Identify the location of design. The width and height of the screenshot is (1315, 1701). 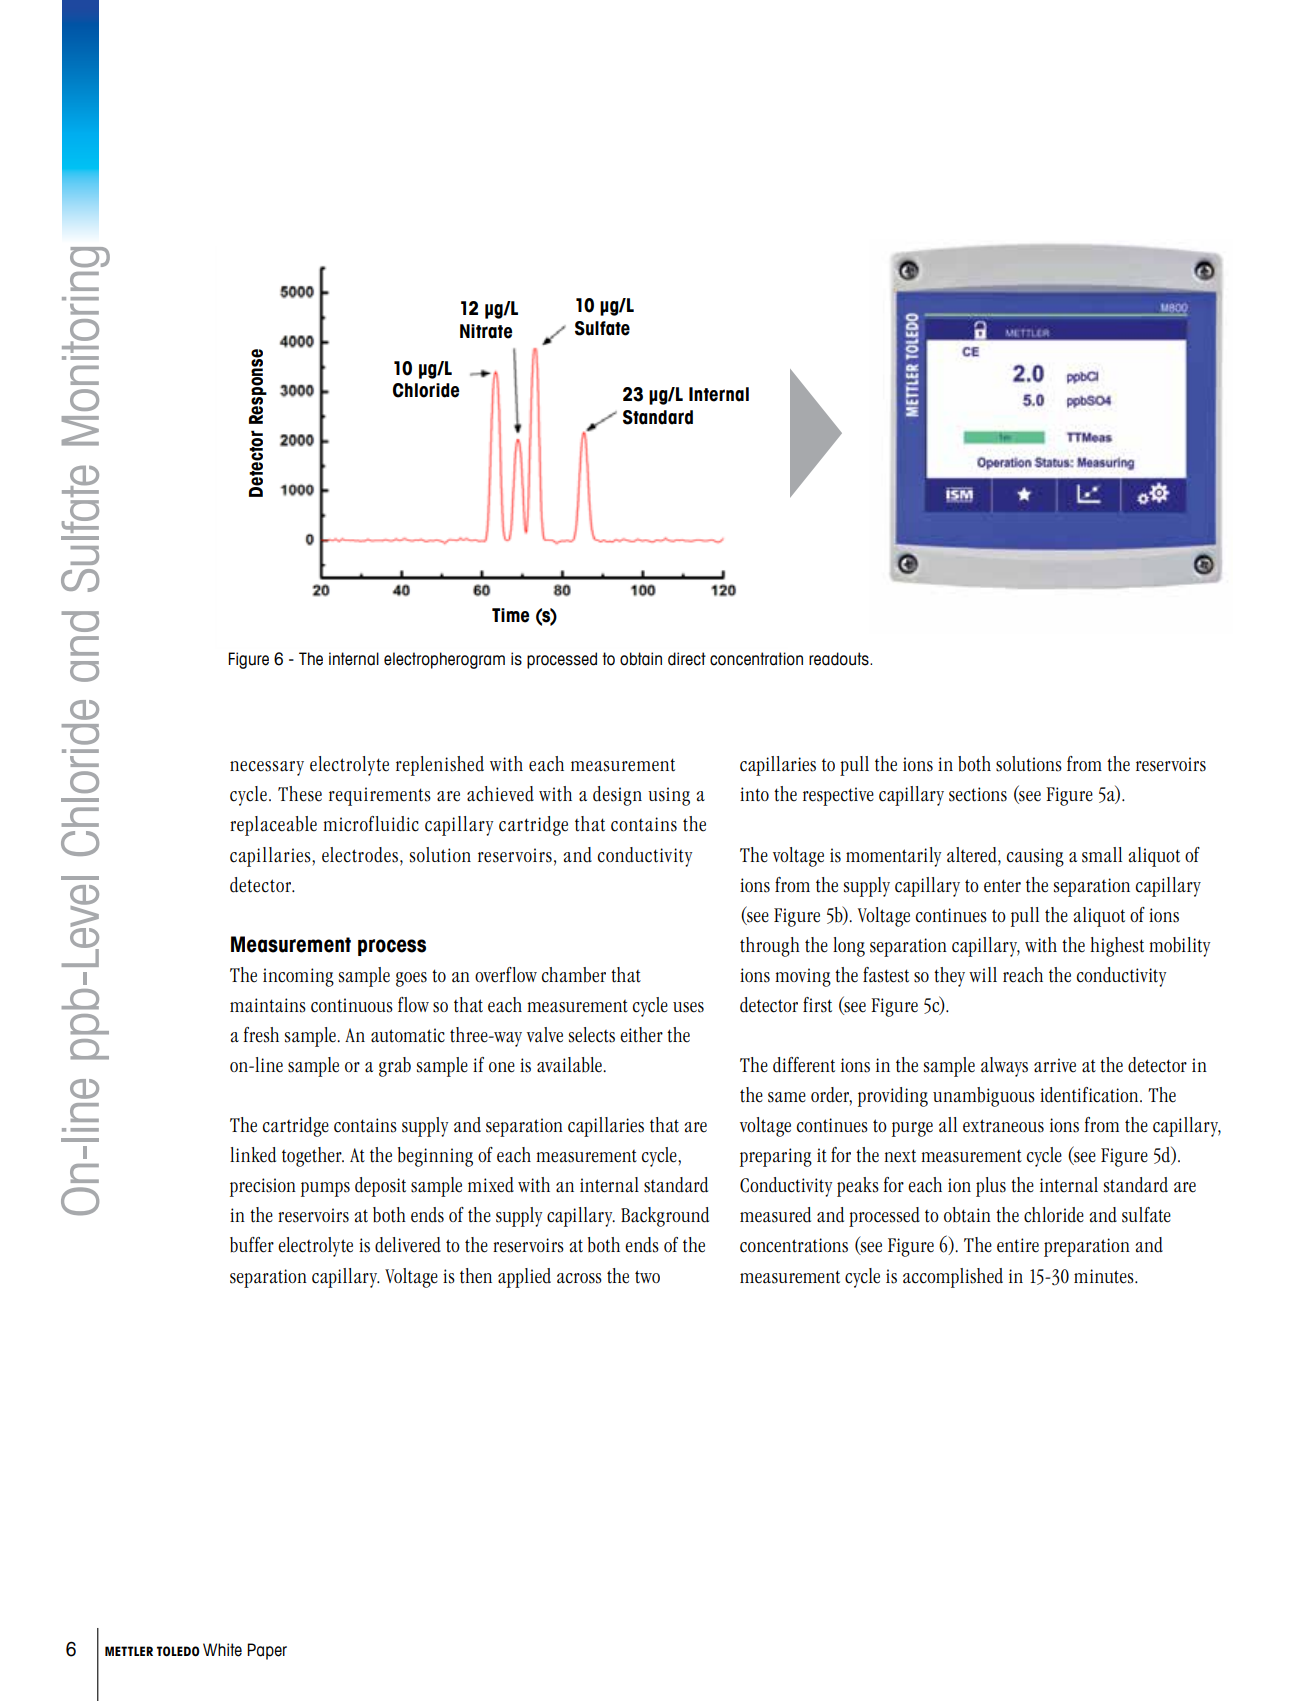
(617, 796).
